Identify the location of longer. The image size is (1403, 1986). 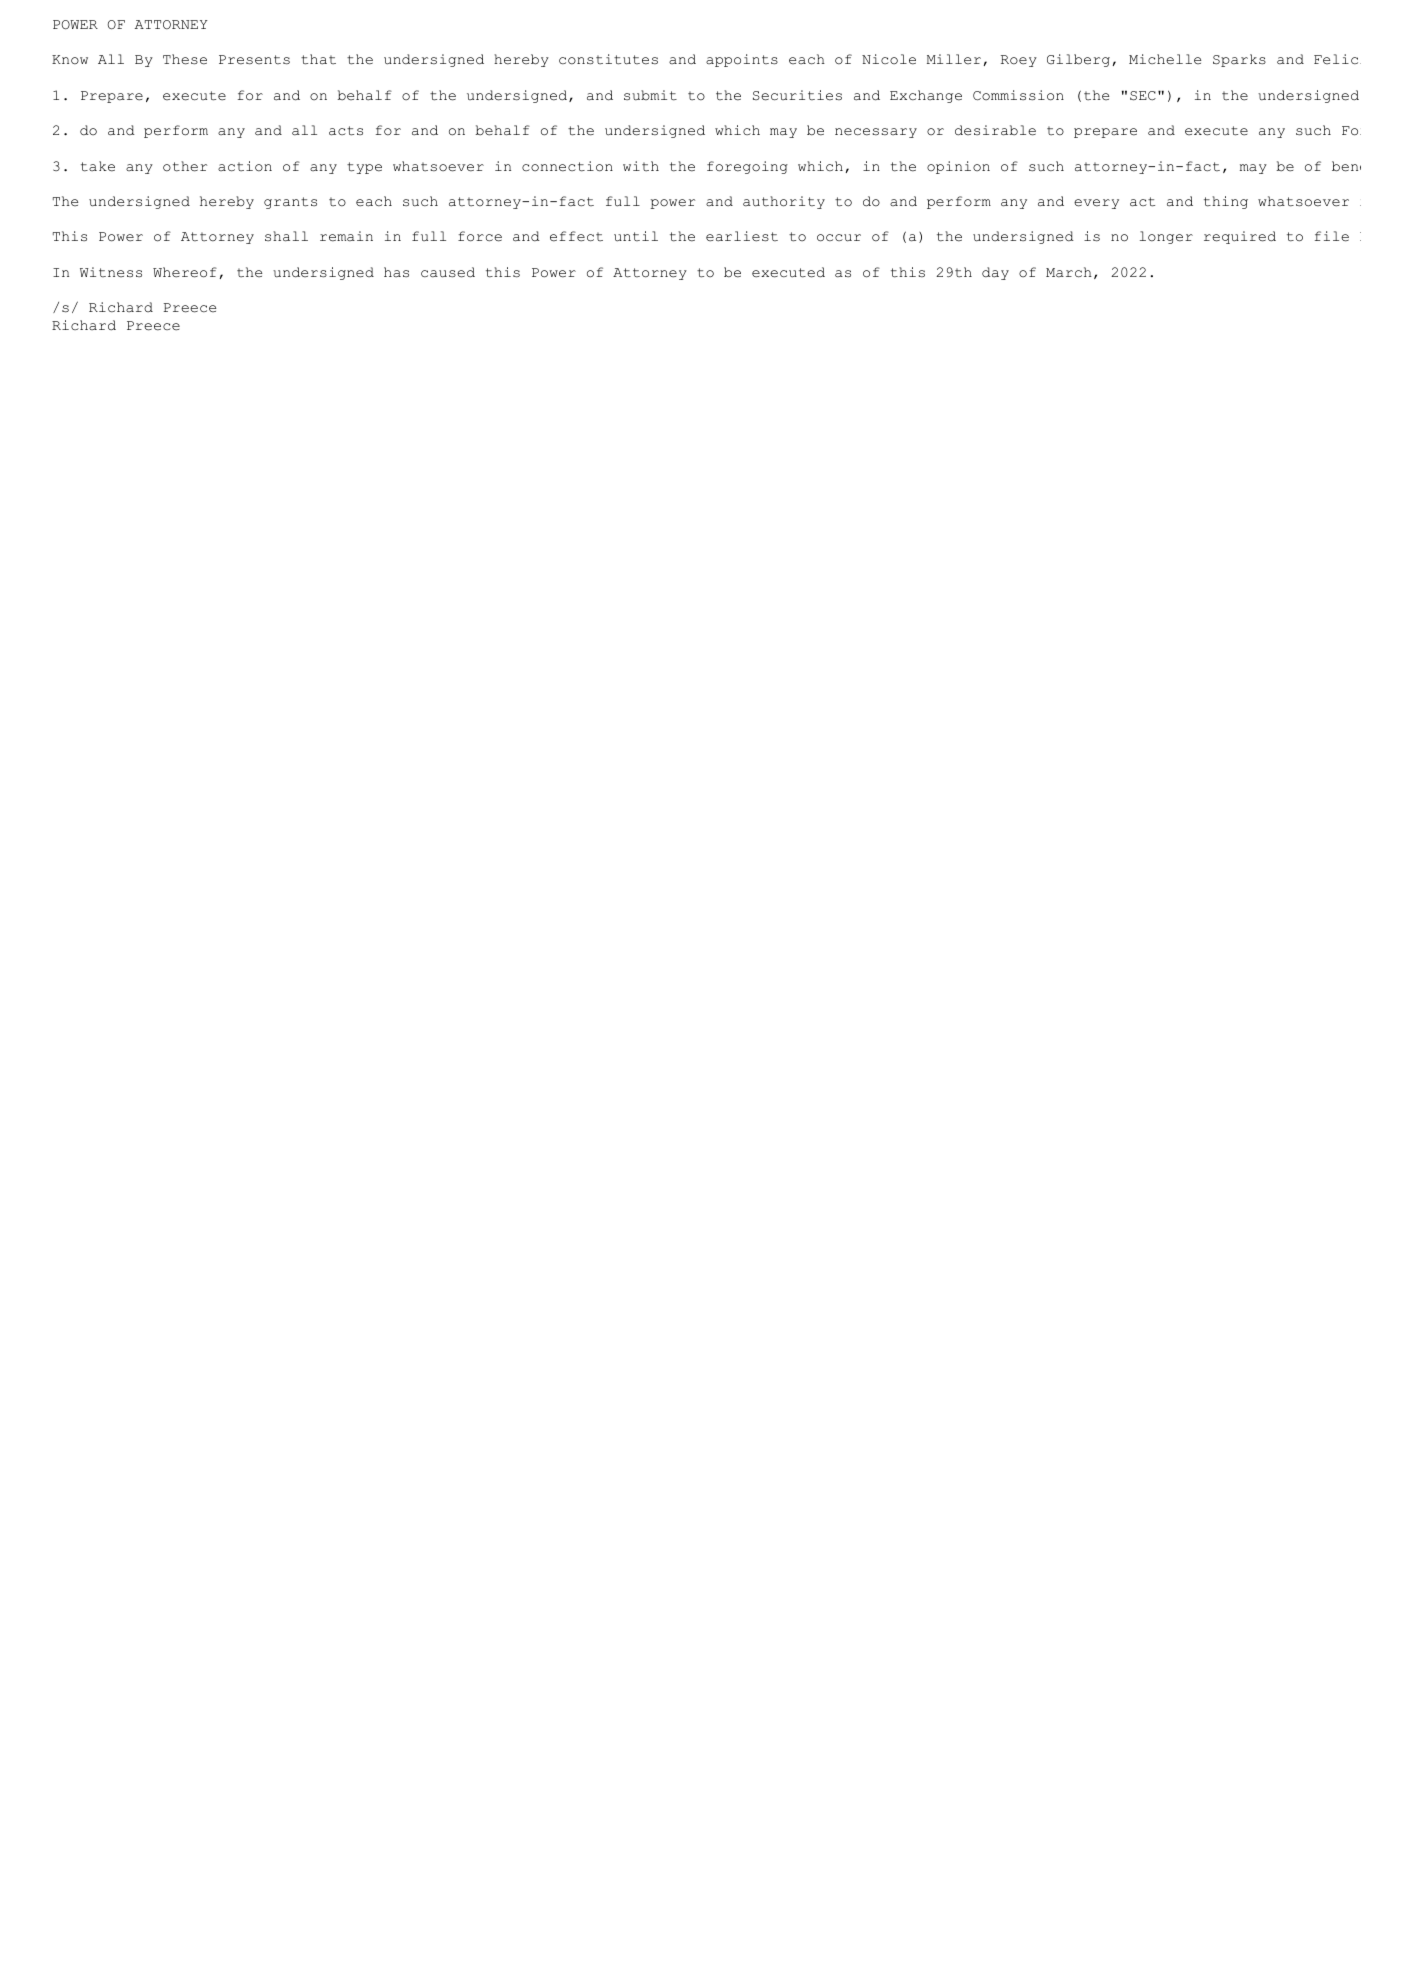
(1166, 237).
